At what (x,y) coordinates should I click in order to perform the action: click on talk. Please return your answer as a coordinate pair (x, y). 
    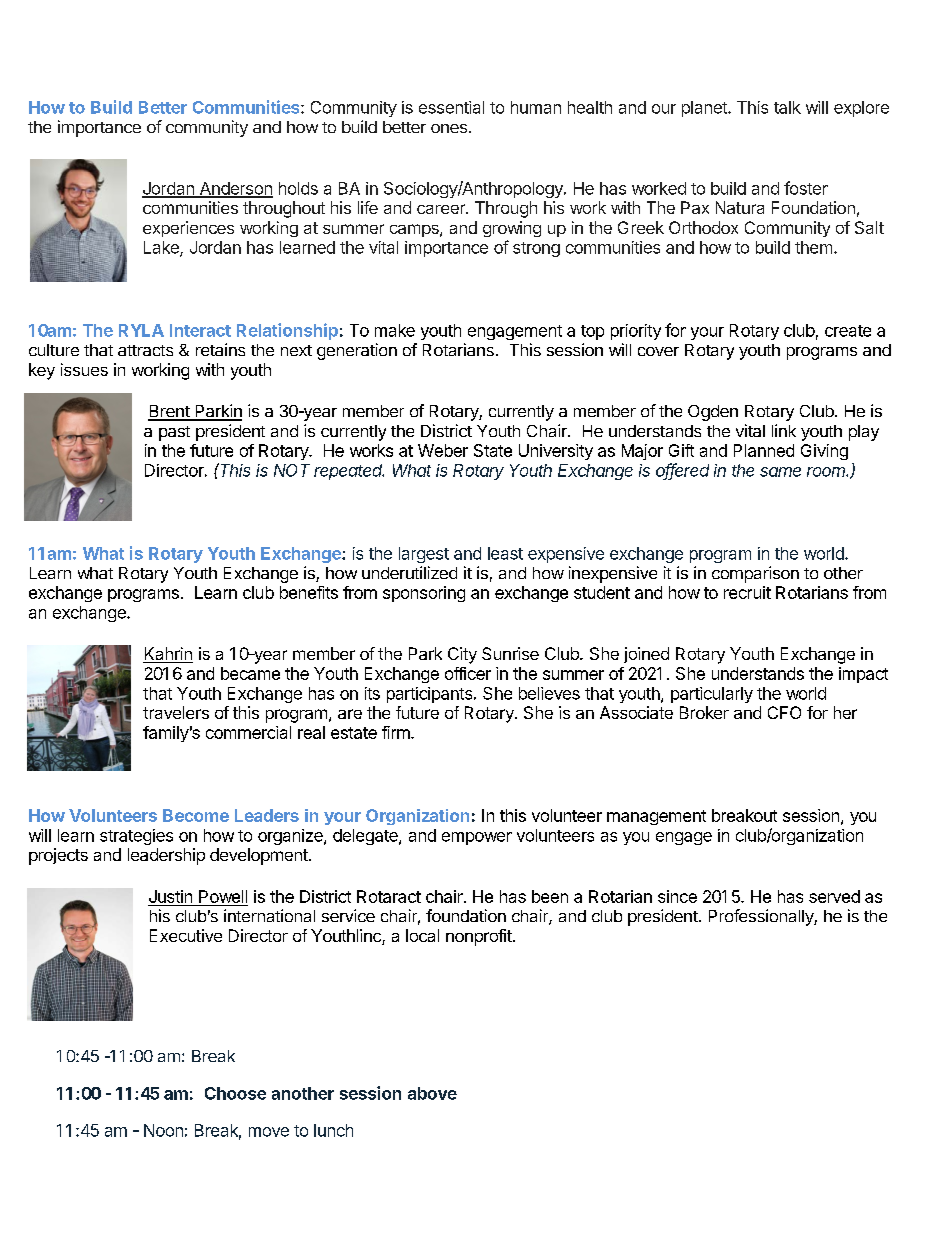
    Looking at the image, I should click on (787, 107).
